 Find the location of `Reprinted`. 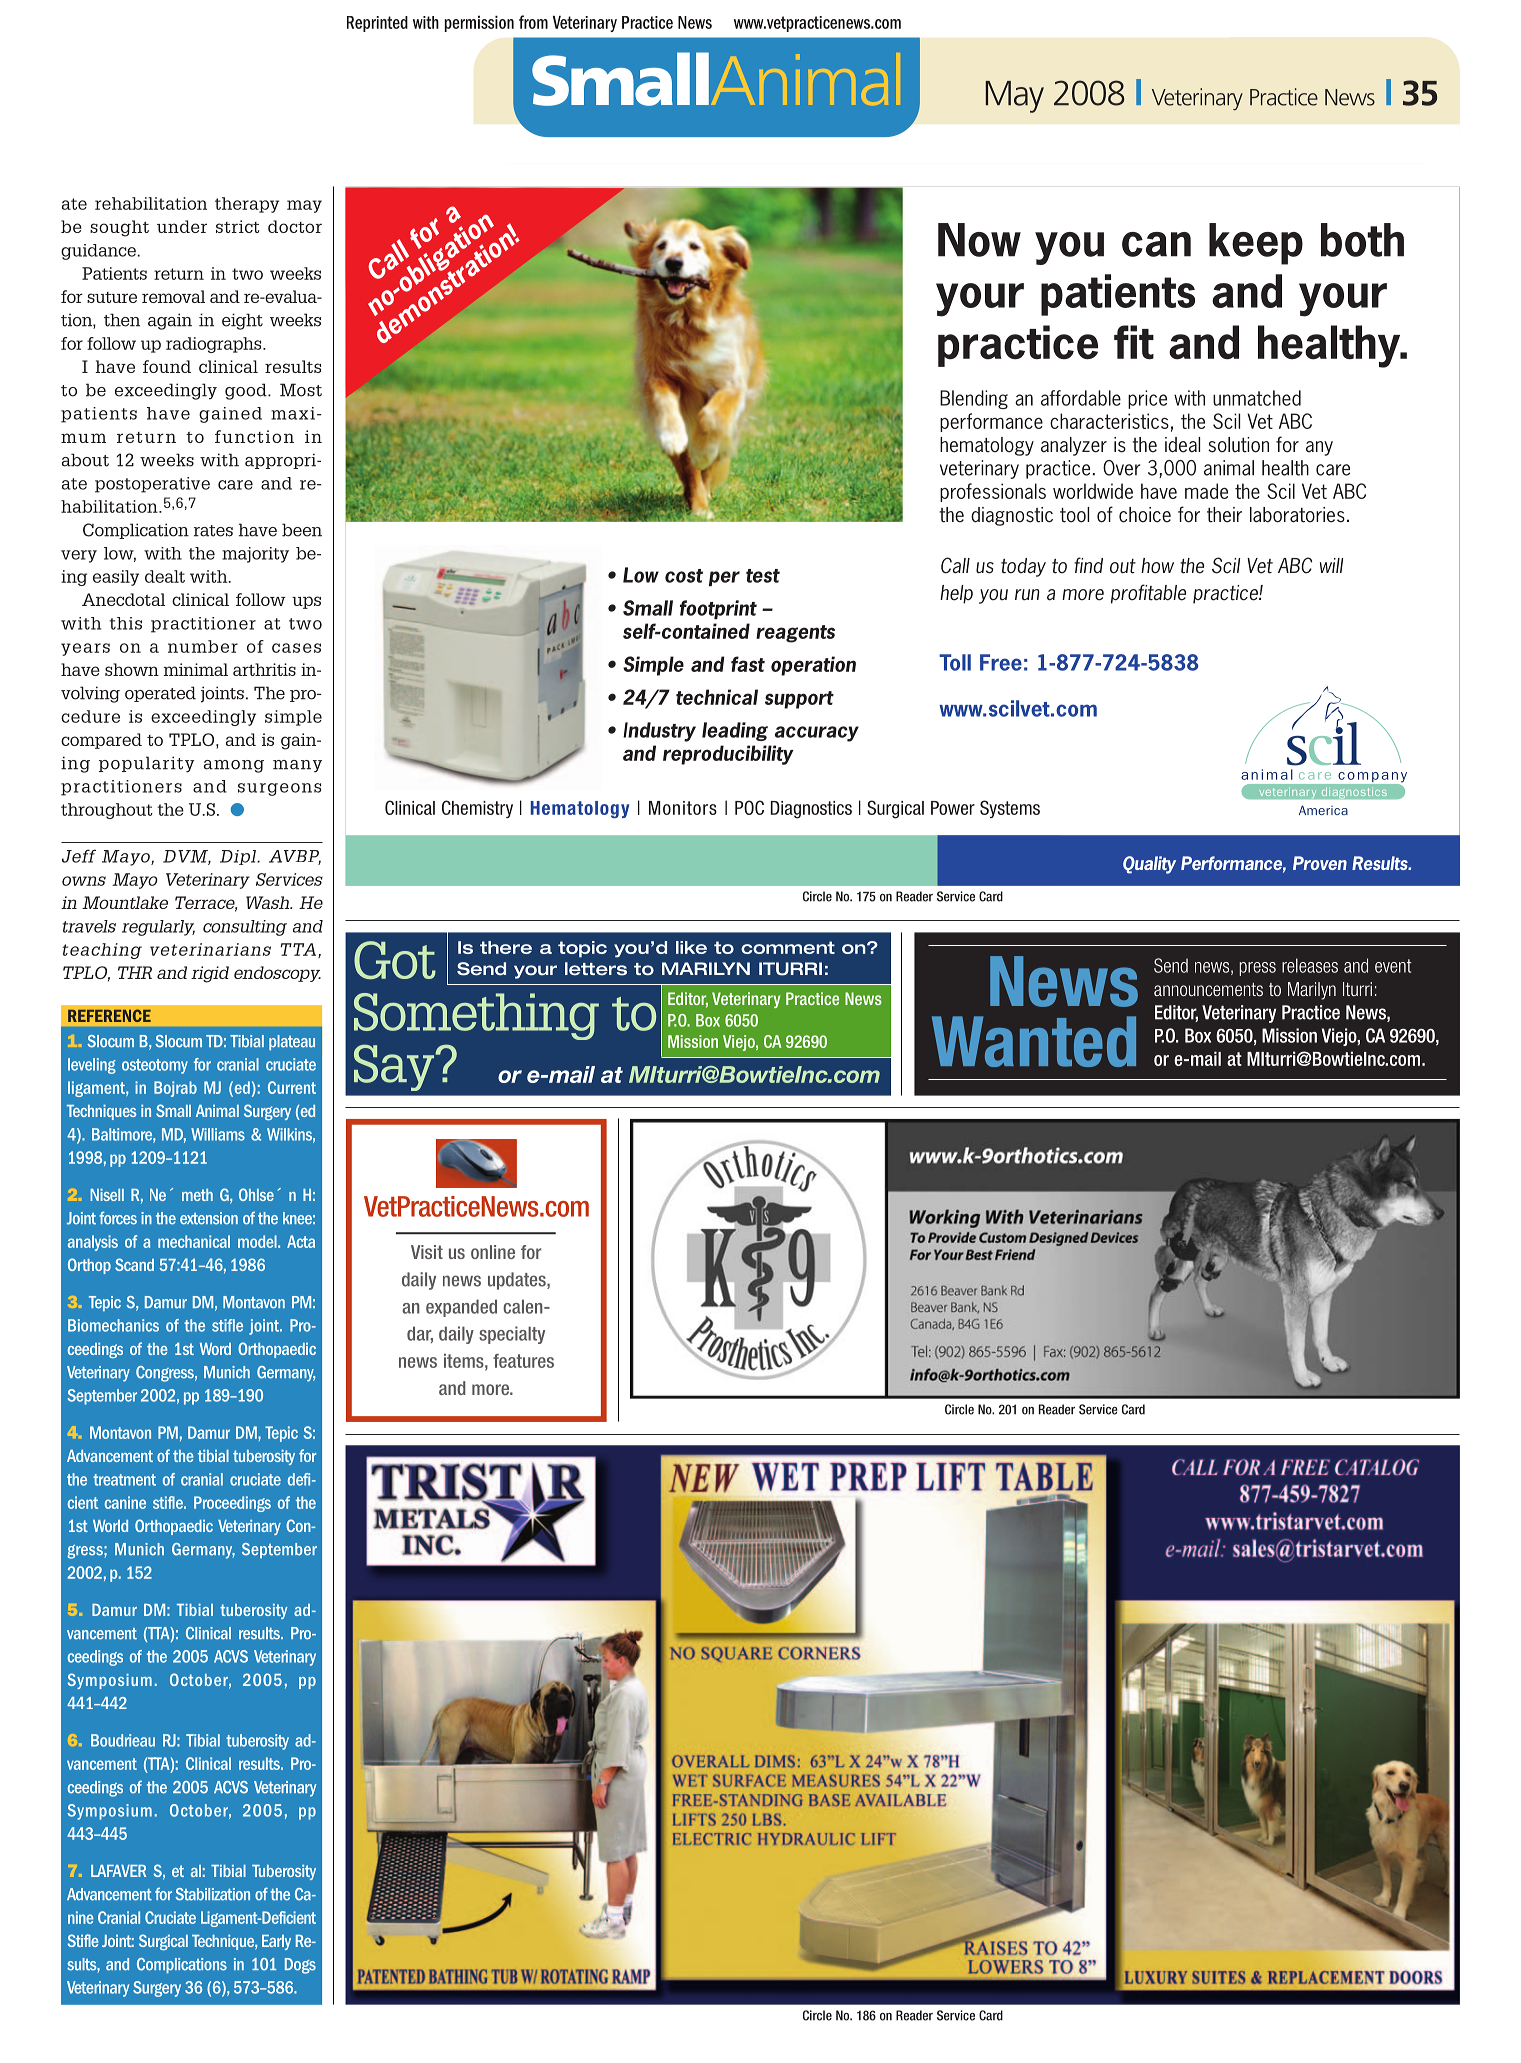

Reprinted is located at coordinates (377, 24).
